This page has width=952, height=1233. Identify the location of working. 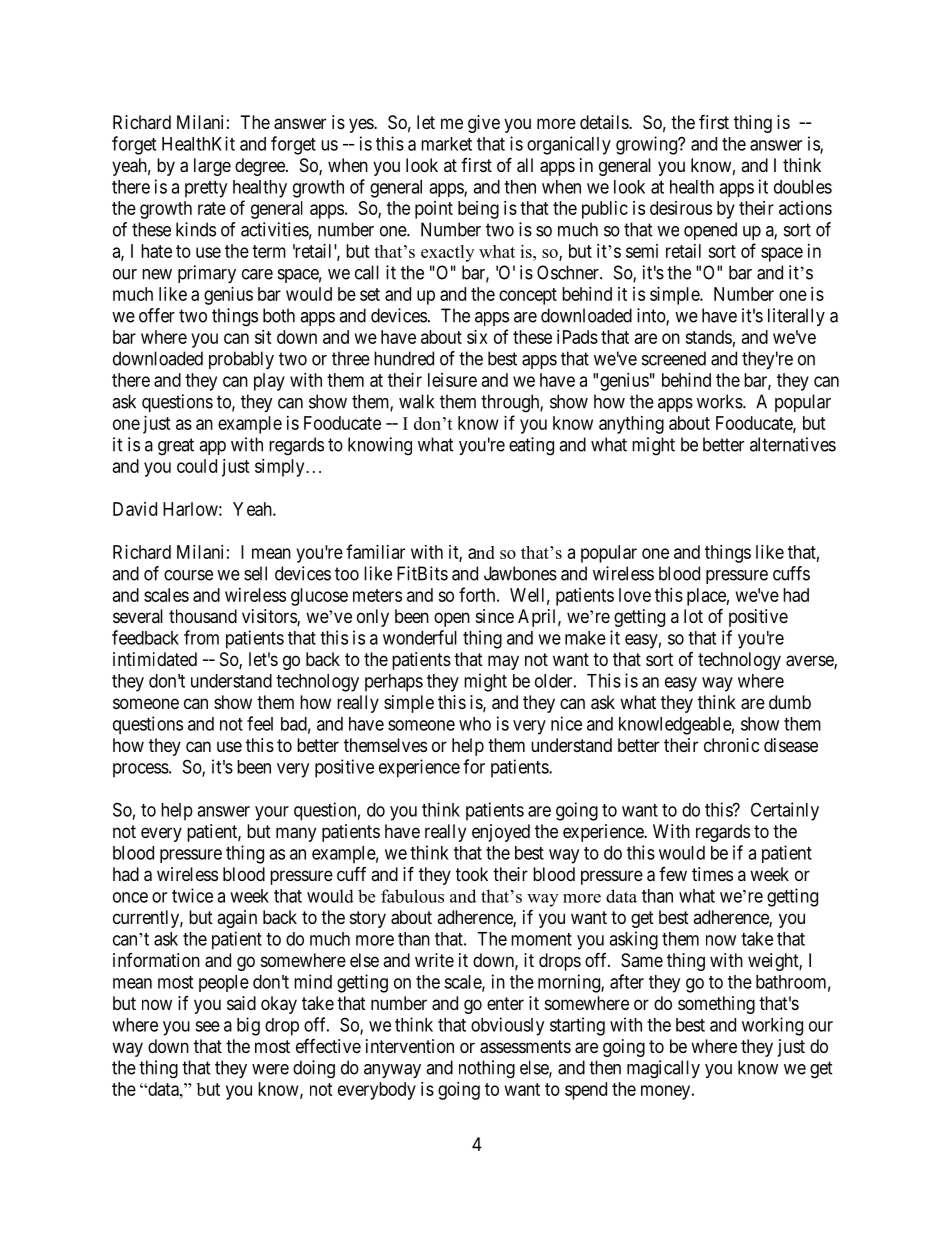
(772, 1026).
